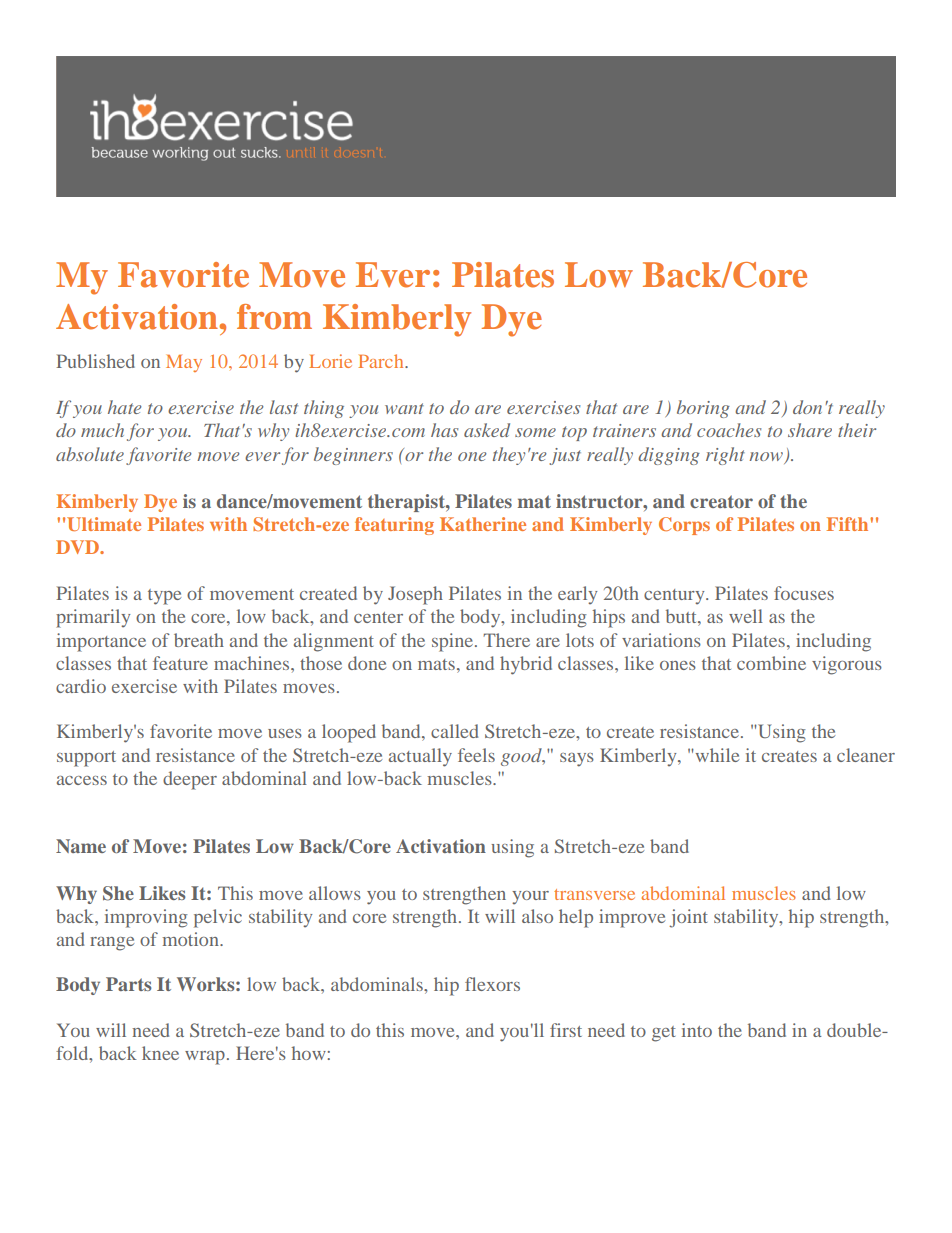  I want to click on May, so click(184, 363).
